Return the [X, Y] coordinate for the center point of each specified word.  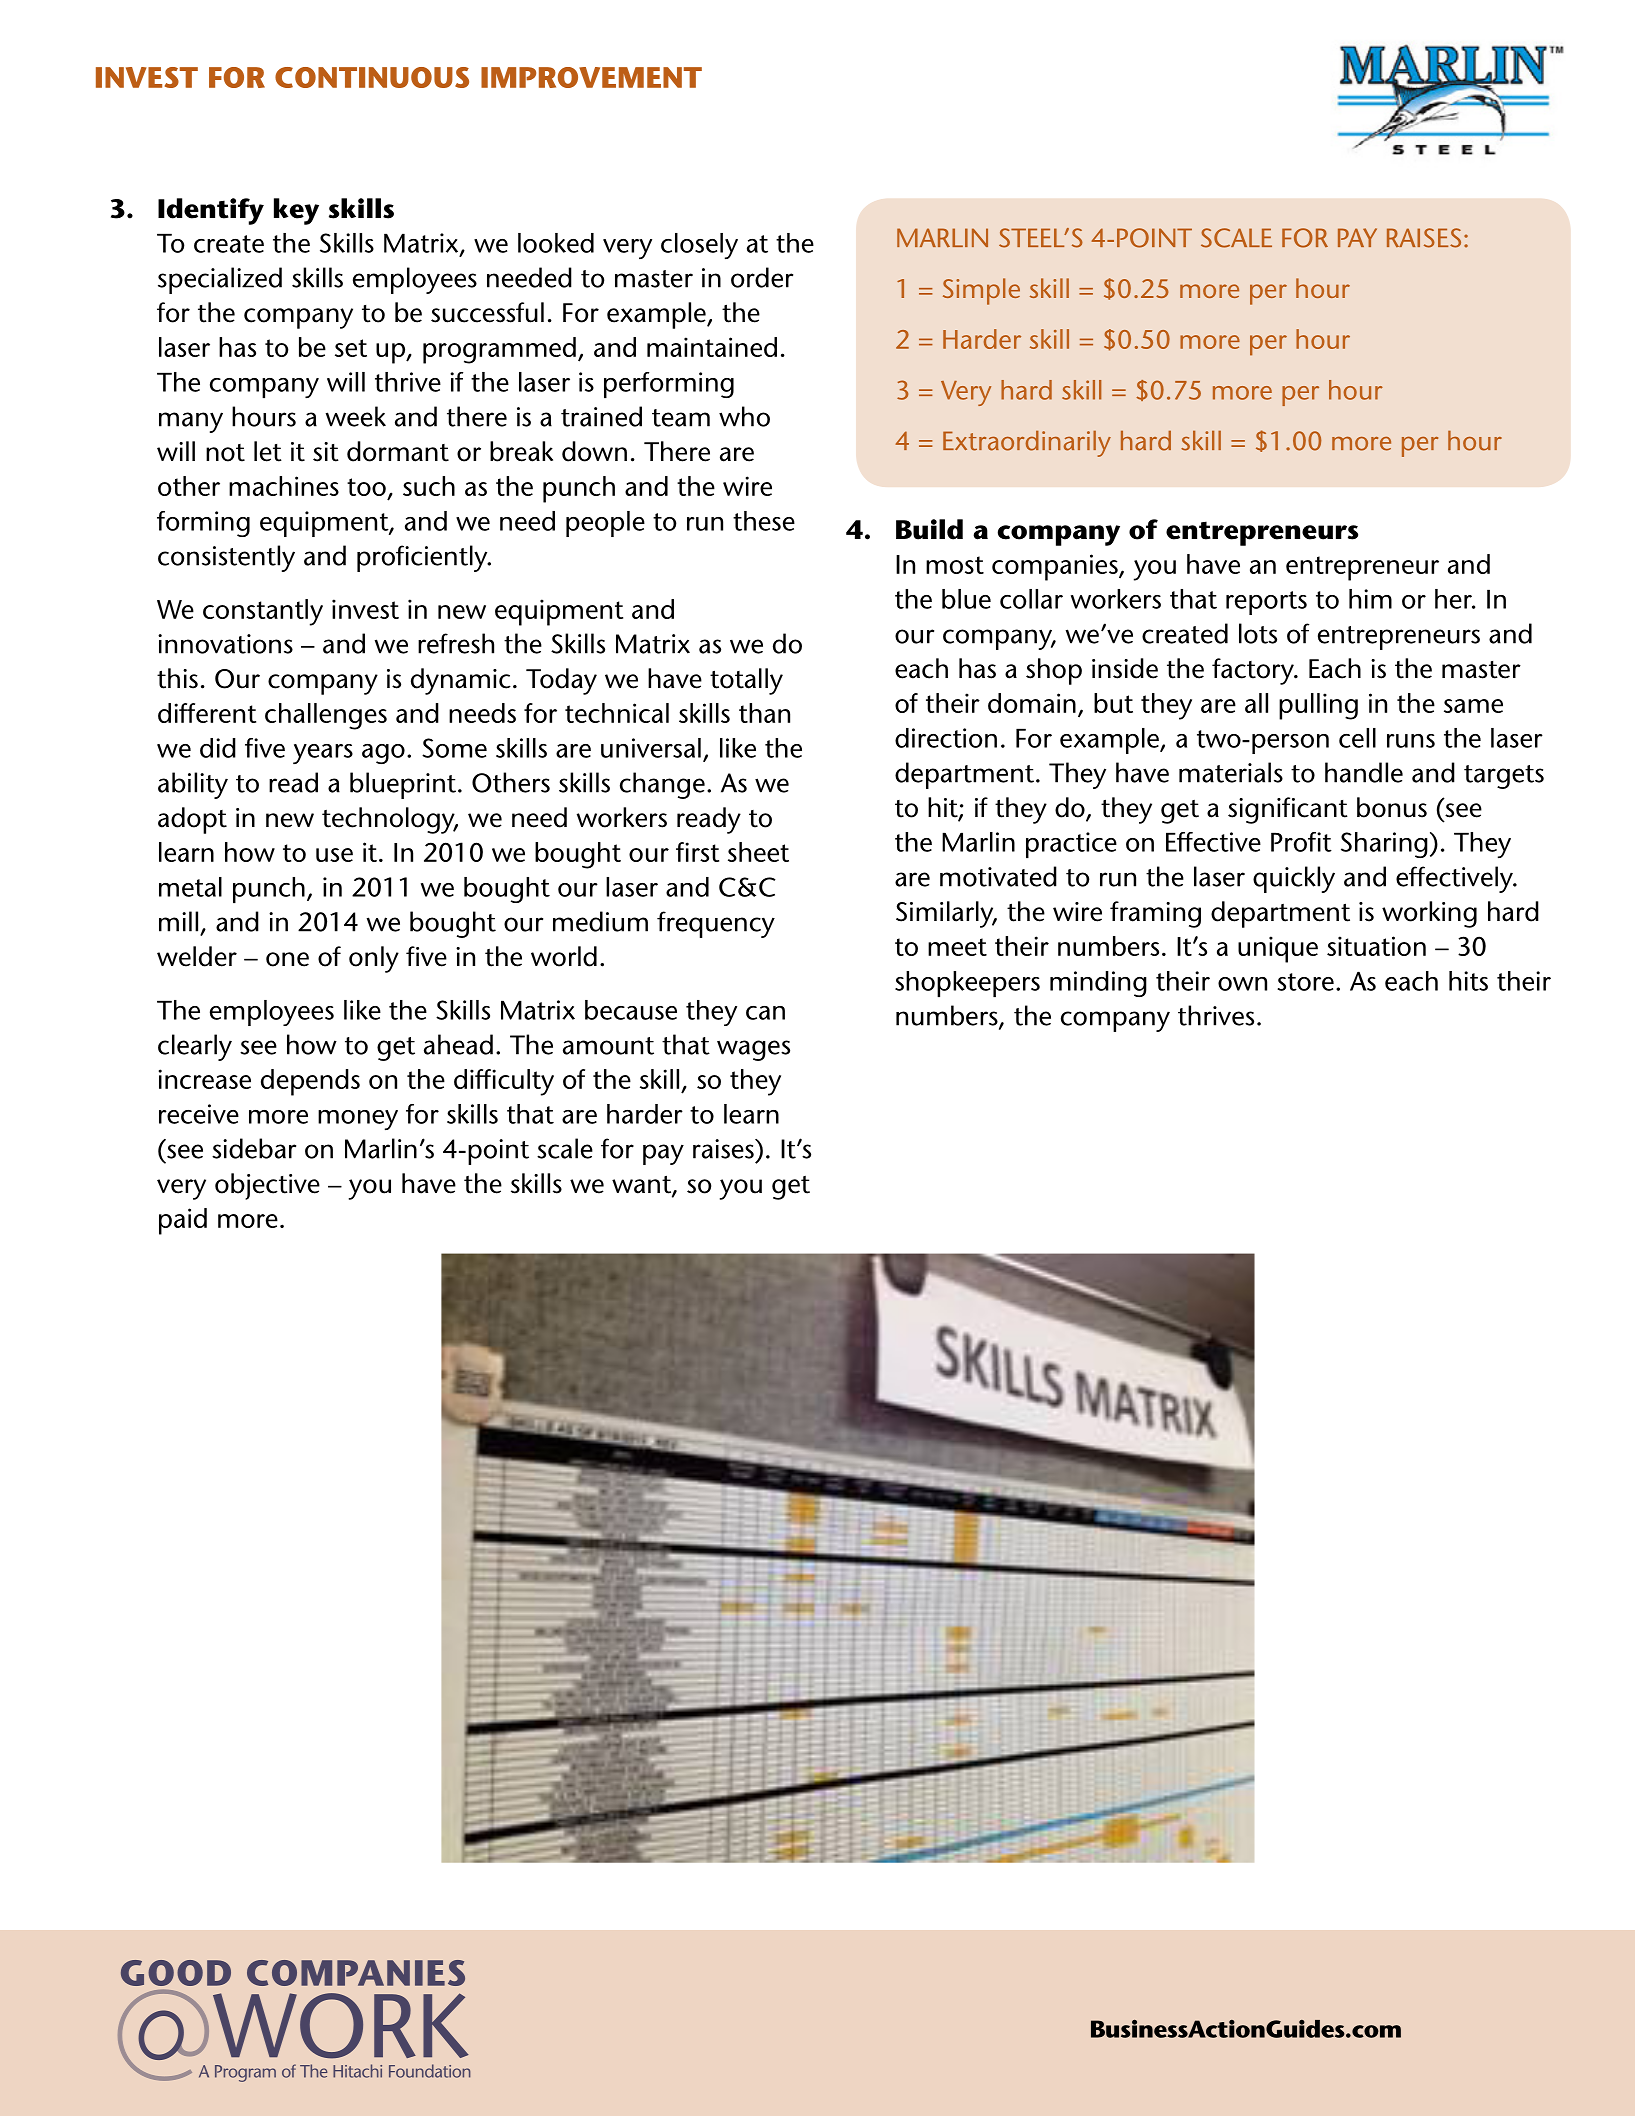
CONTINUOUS [372, 77]
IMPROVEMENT [591, 77]
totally [746, 681]
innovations [225, 644]
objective [267, 1186]
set [351, 348]
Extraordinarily [1027, 444]
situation [1376, 946]
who [744, 416]
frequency [716, 924]
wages [753, 1050]
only [374, 959]
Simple [981, 291]
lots [1258, 633]
